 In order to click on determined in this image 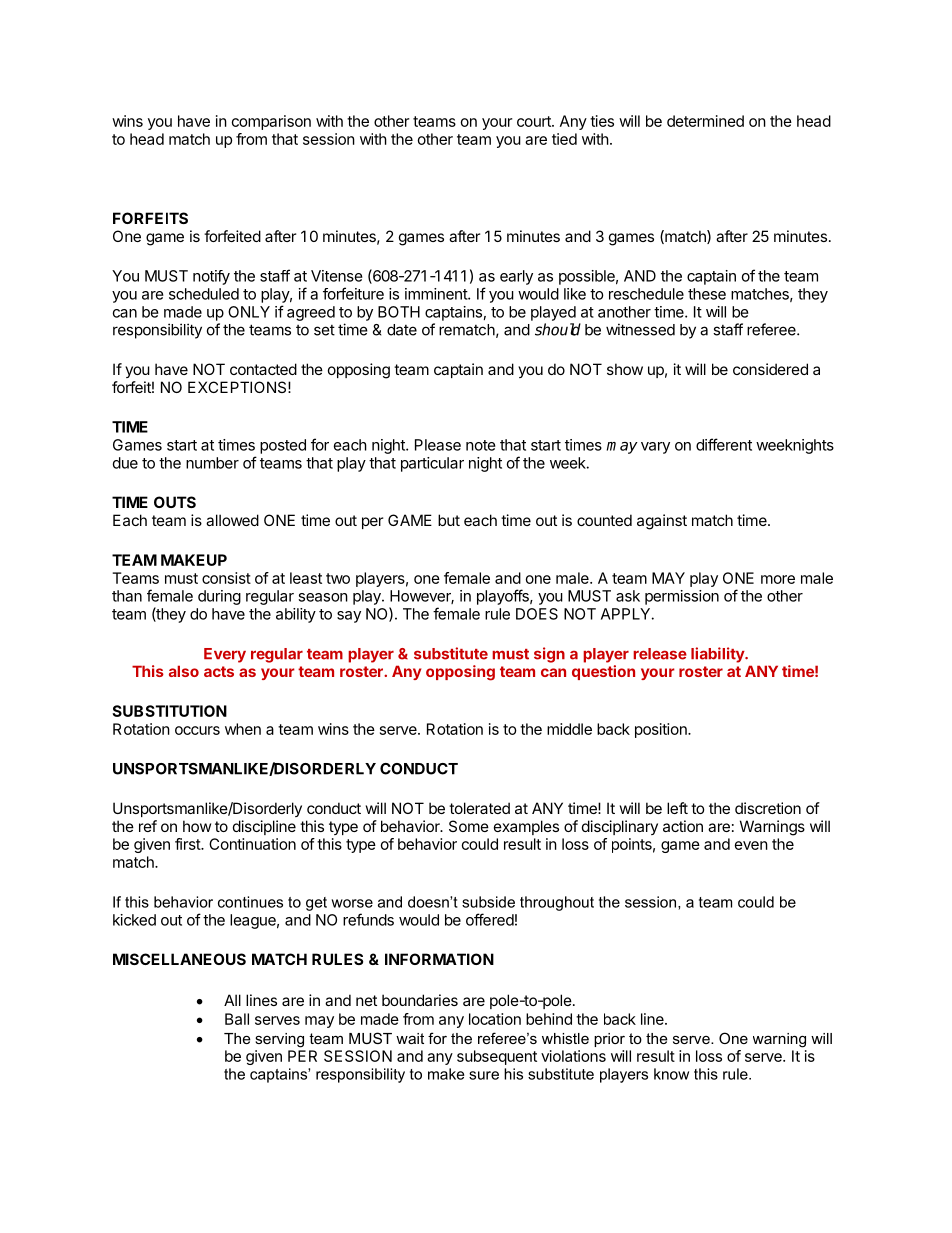, I will do `click(705, 121)`.
